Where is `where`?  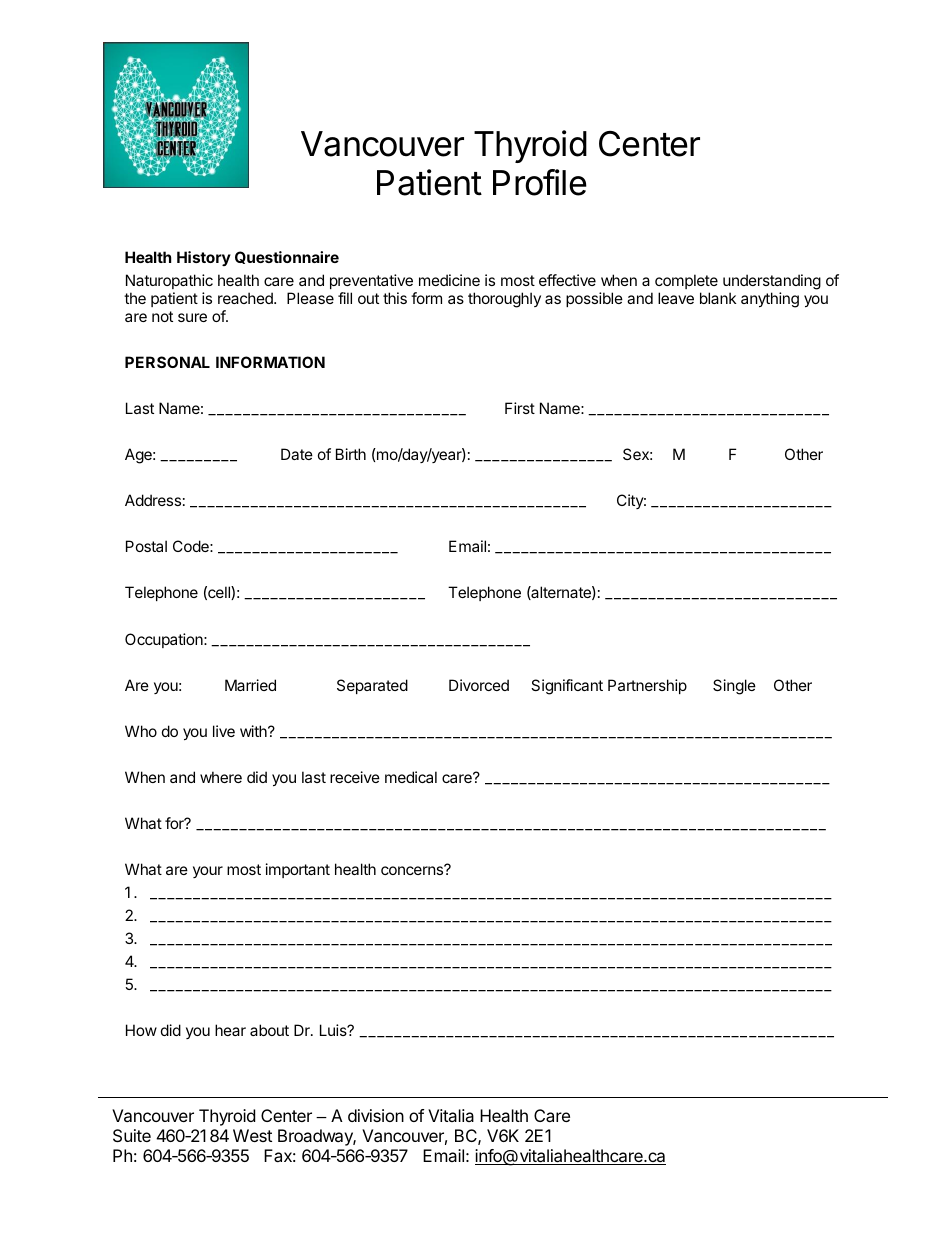
where is located at coordinates (221, 777).
